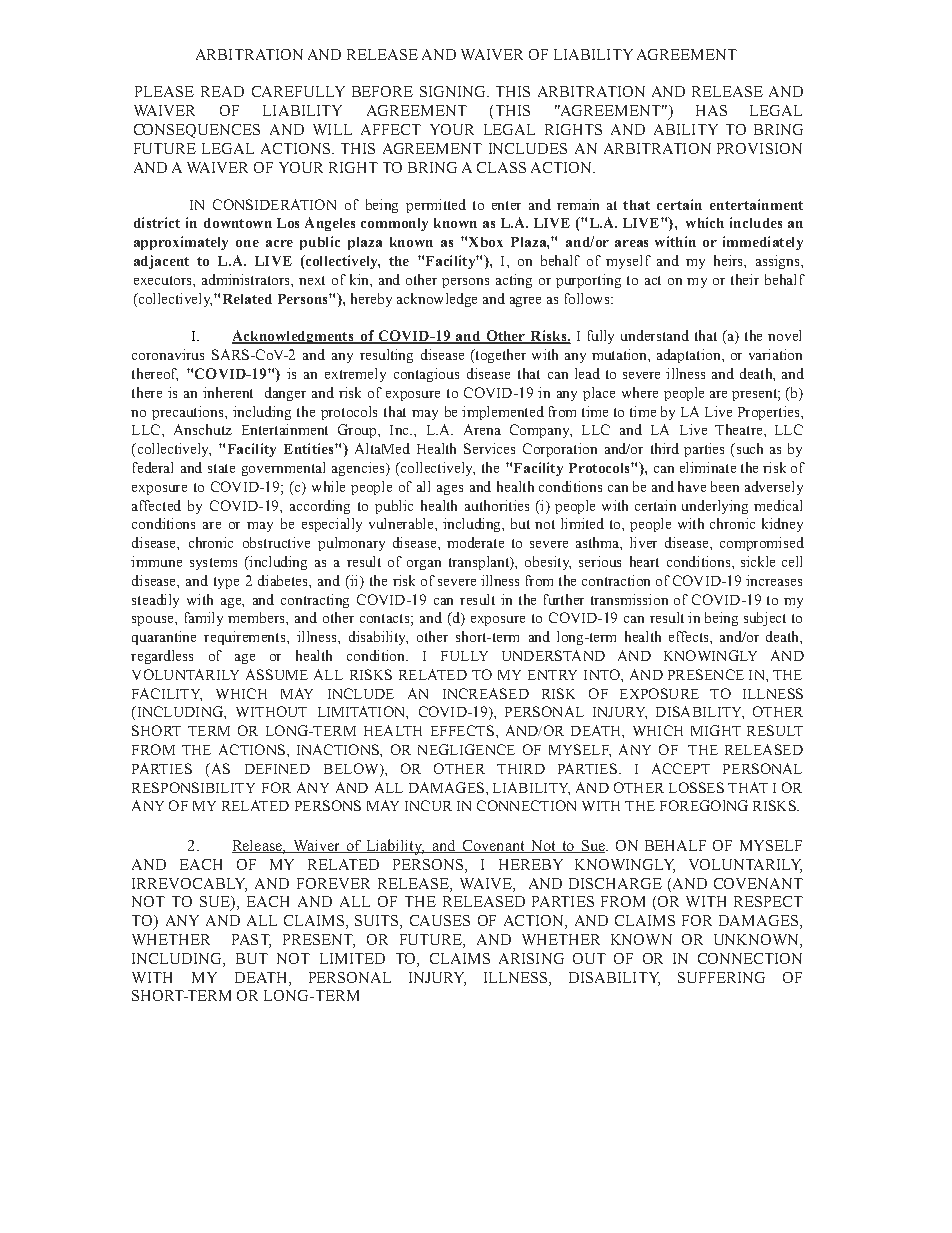 This document has width=952, height=1233. Describe the element at coordinates (440, 920) in the document. I see `CAUSES` at that location.
